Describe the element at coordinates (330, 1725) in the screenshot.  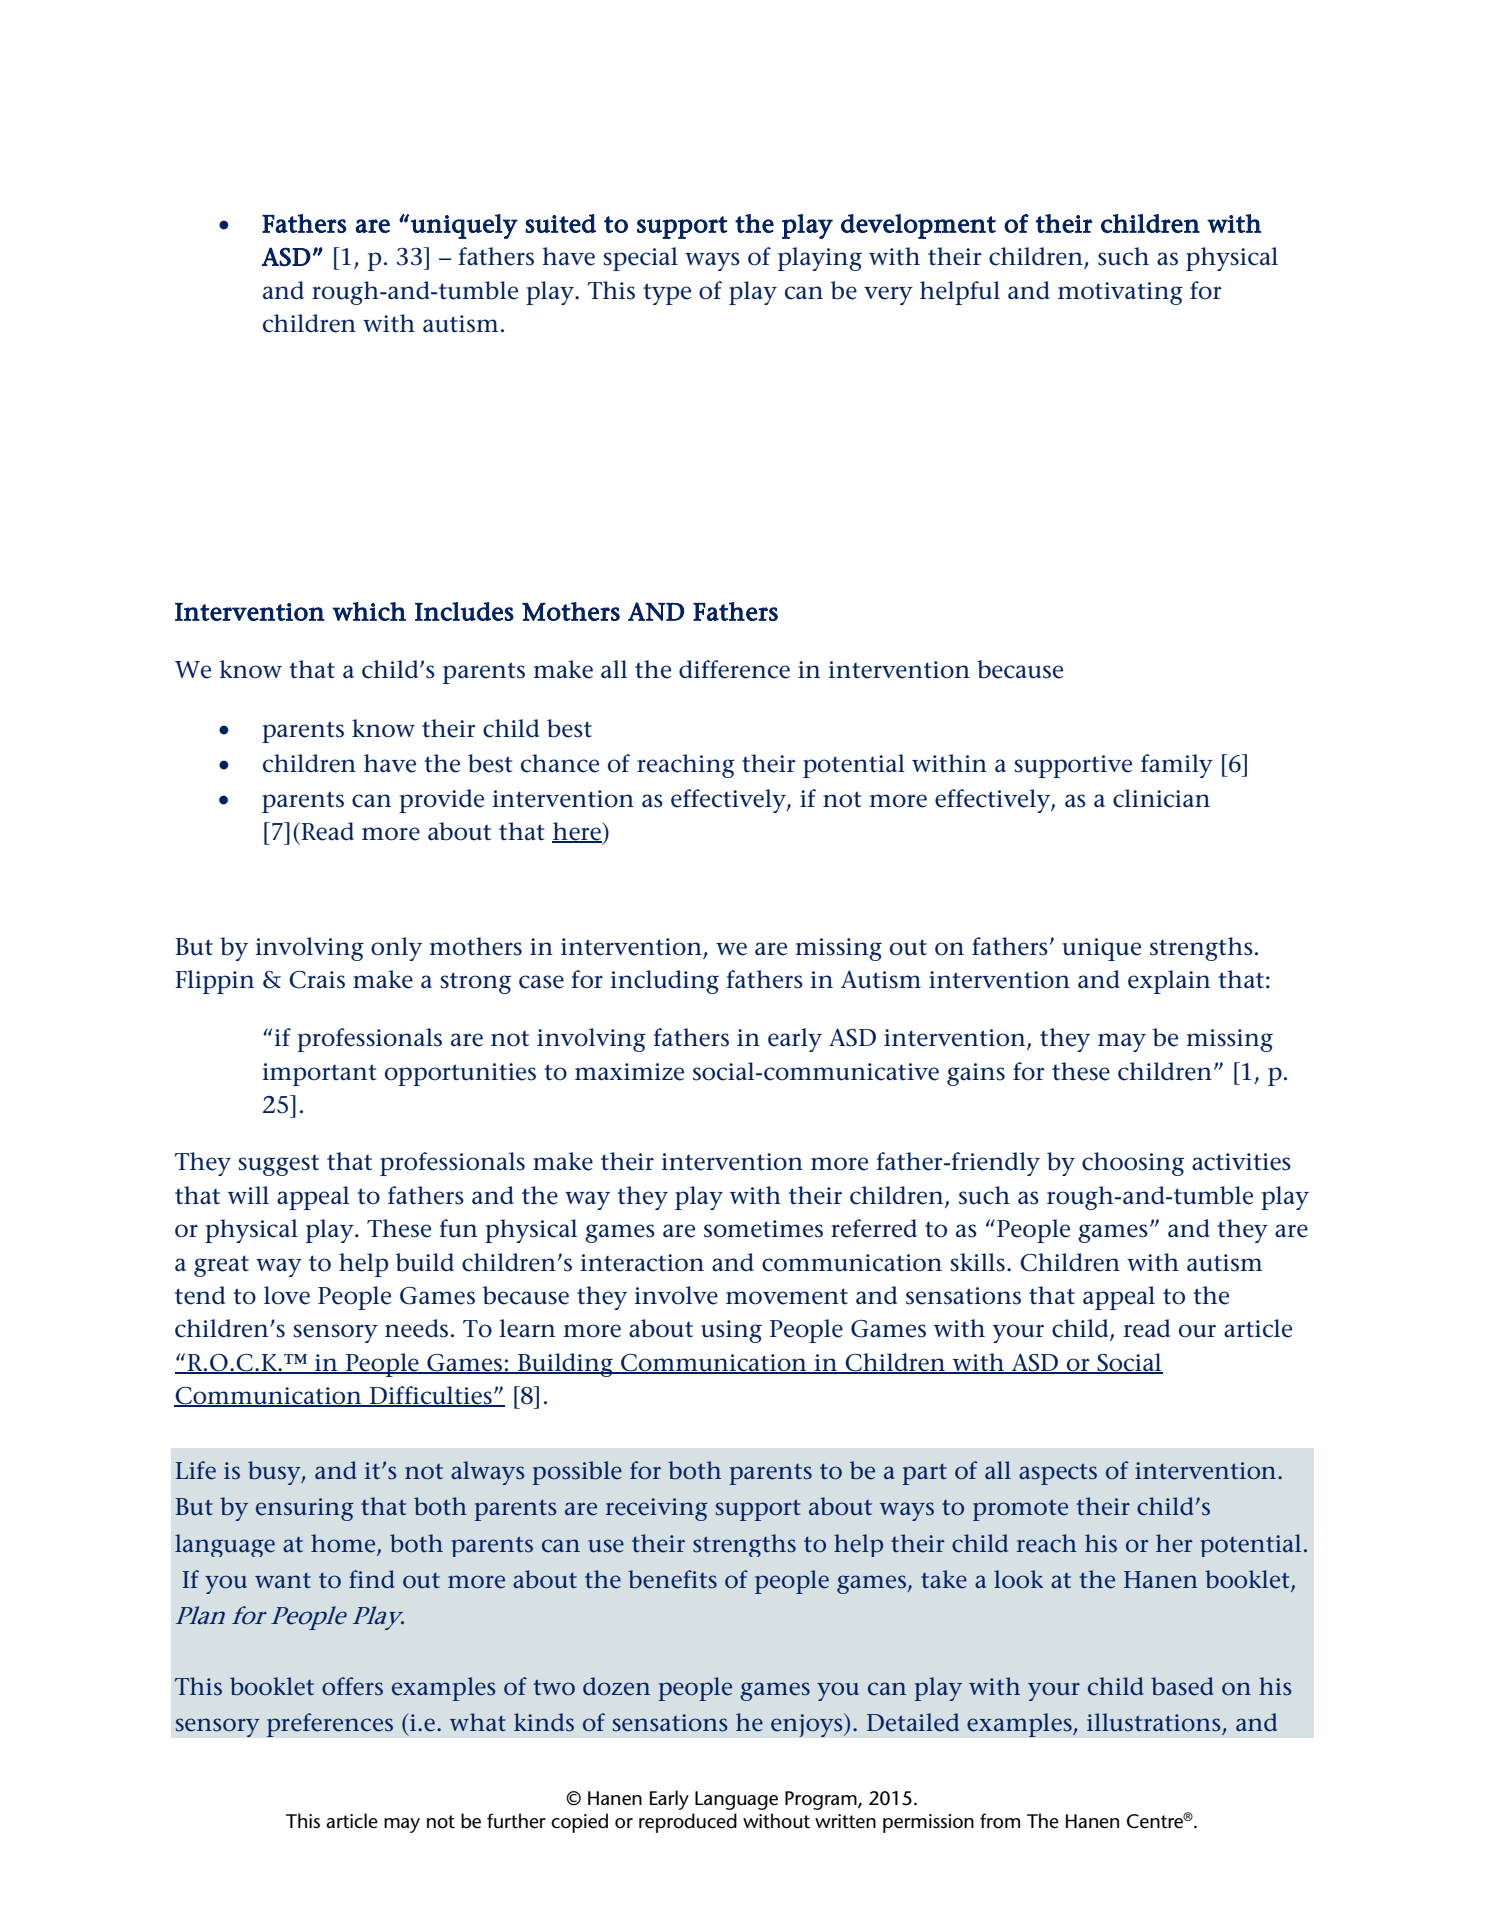
I see `preferences` at that location.
